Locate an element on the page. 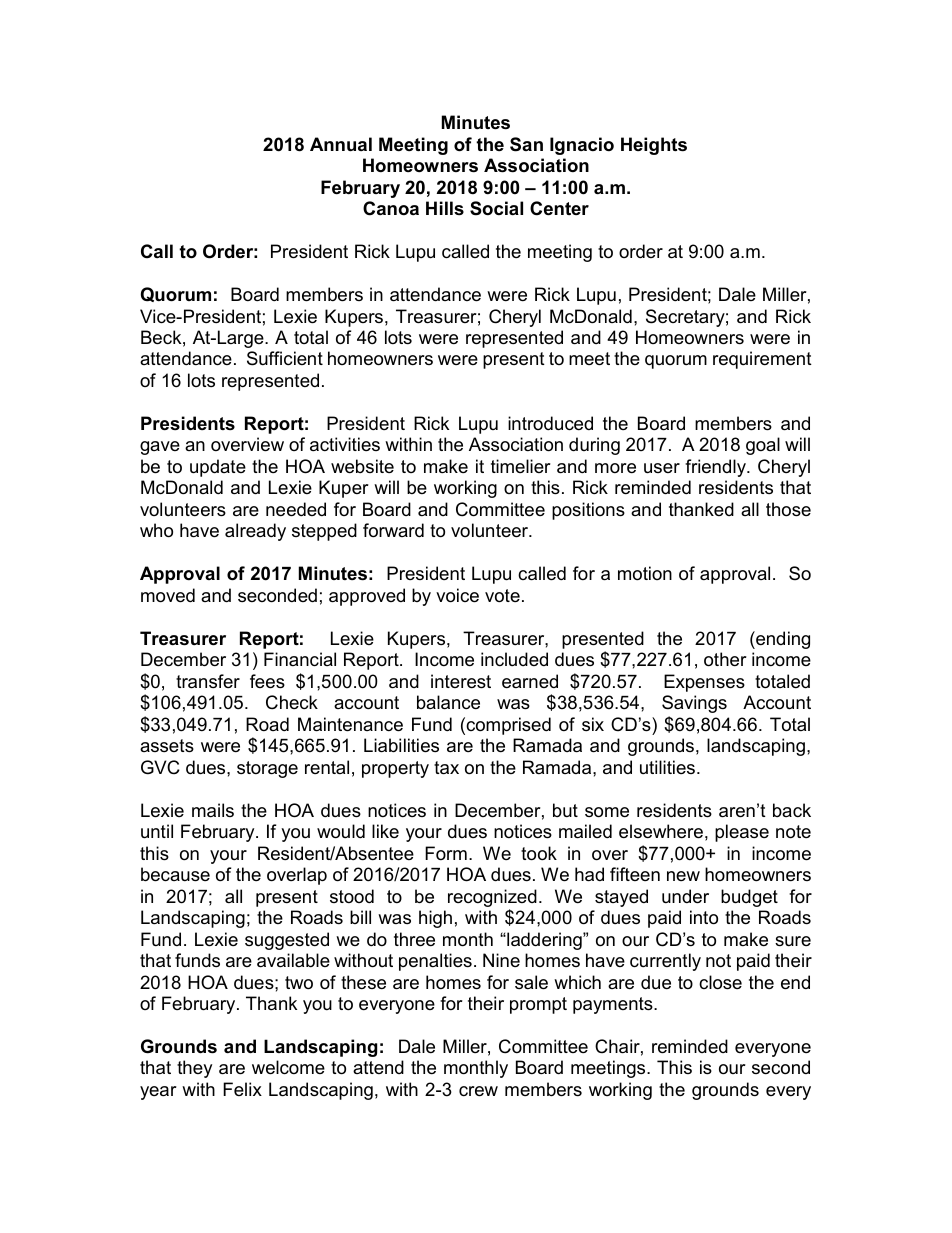  please is located at coordinates (742, 833).
